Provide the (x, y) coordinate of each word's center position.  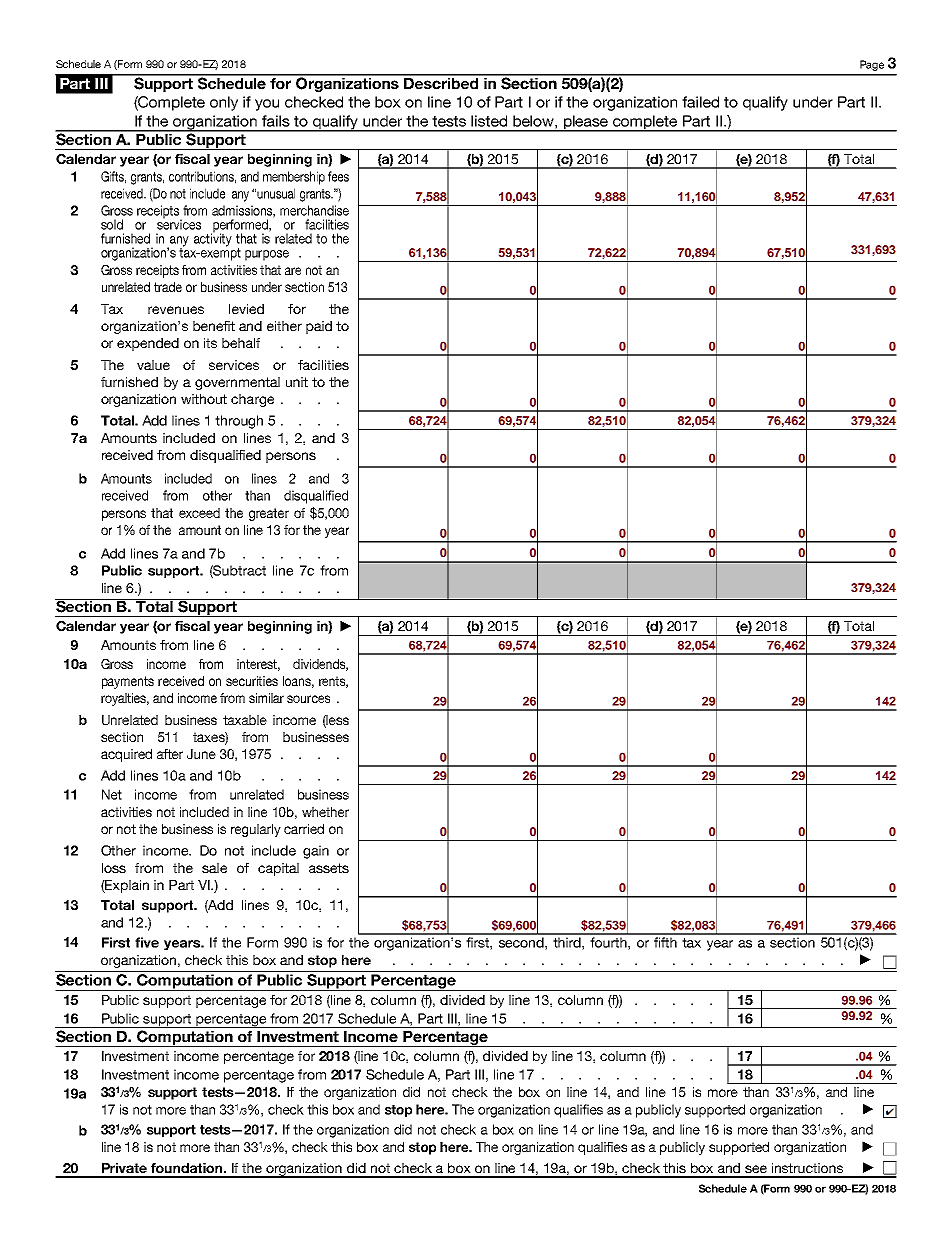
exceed (199, 513)
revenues (176, 310)
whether (325, 812)
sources (308, 699)
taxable (245, 720)
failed (700, 102)
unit (297, 382)
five (147, 942)
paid (319, 327)
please (586, 123)
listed (489, 121)
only (224, 103)
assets (329, 868)
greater (269, 514)
